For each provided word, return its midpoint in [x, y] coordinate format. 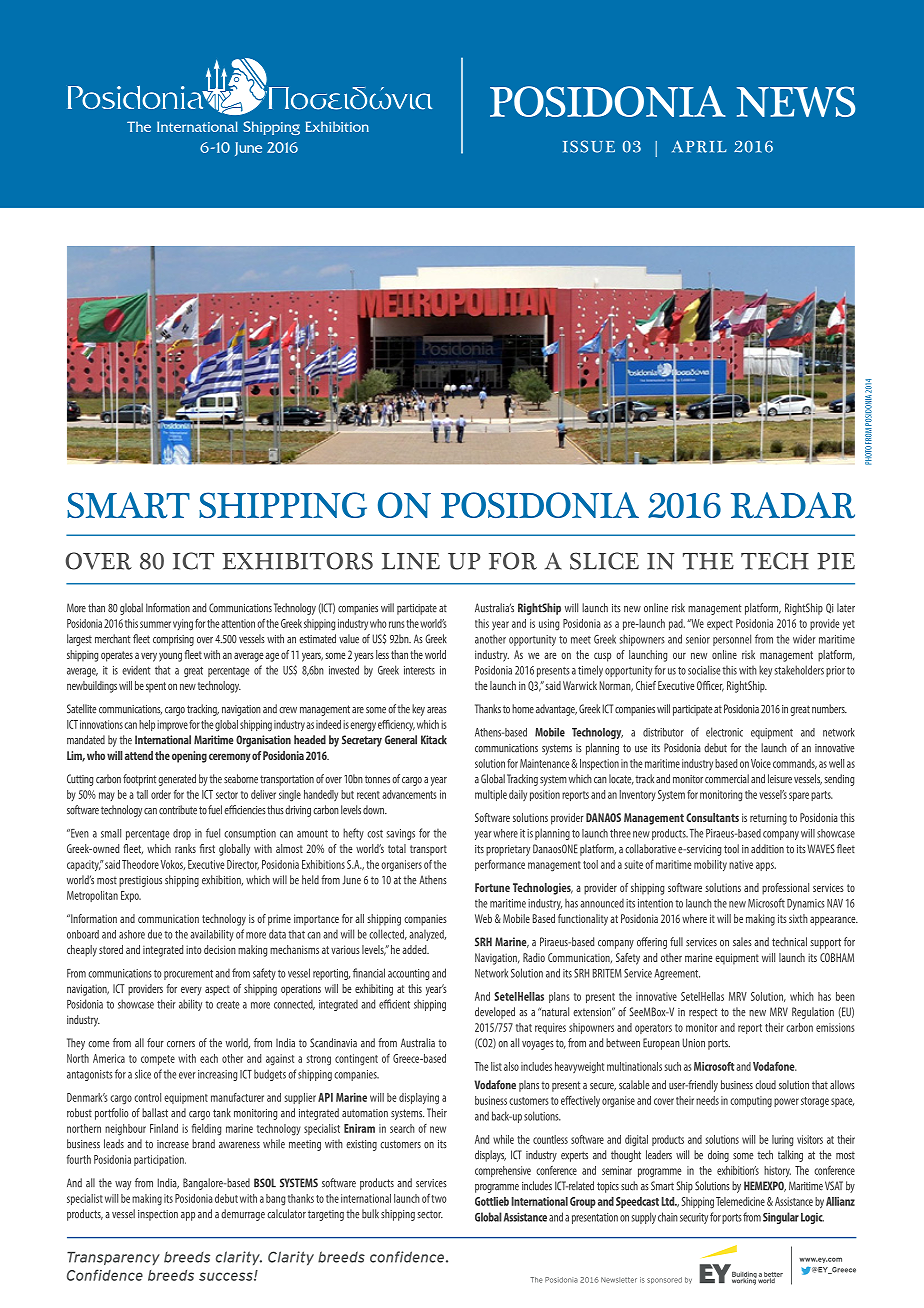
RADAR [793, 505]
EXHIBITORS [297, 561]
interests [419, 670]
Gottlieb [492, 1201]
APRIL [699, 146]
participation [160, 1160]
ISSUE [589, 146]
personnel [732, 640]
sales [742, 942]
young [170, 657]
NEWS [796, 101]
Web [483, 918]
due [155, 934]
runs [397, 624]
